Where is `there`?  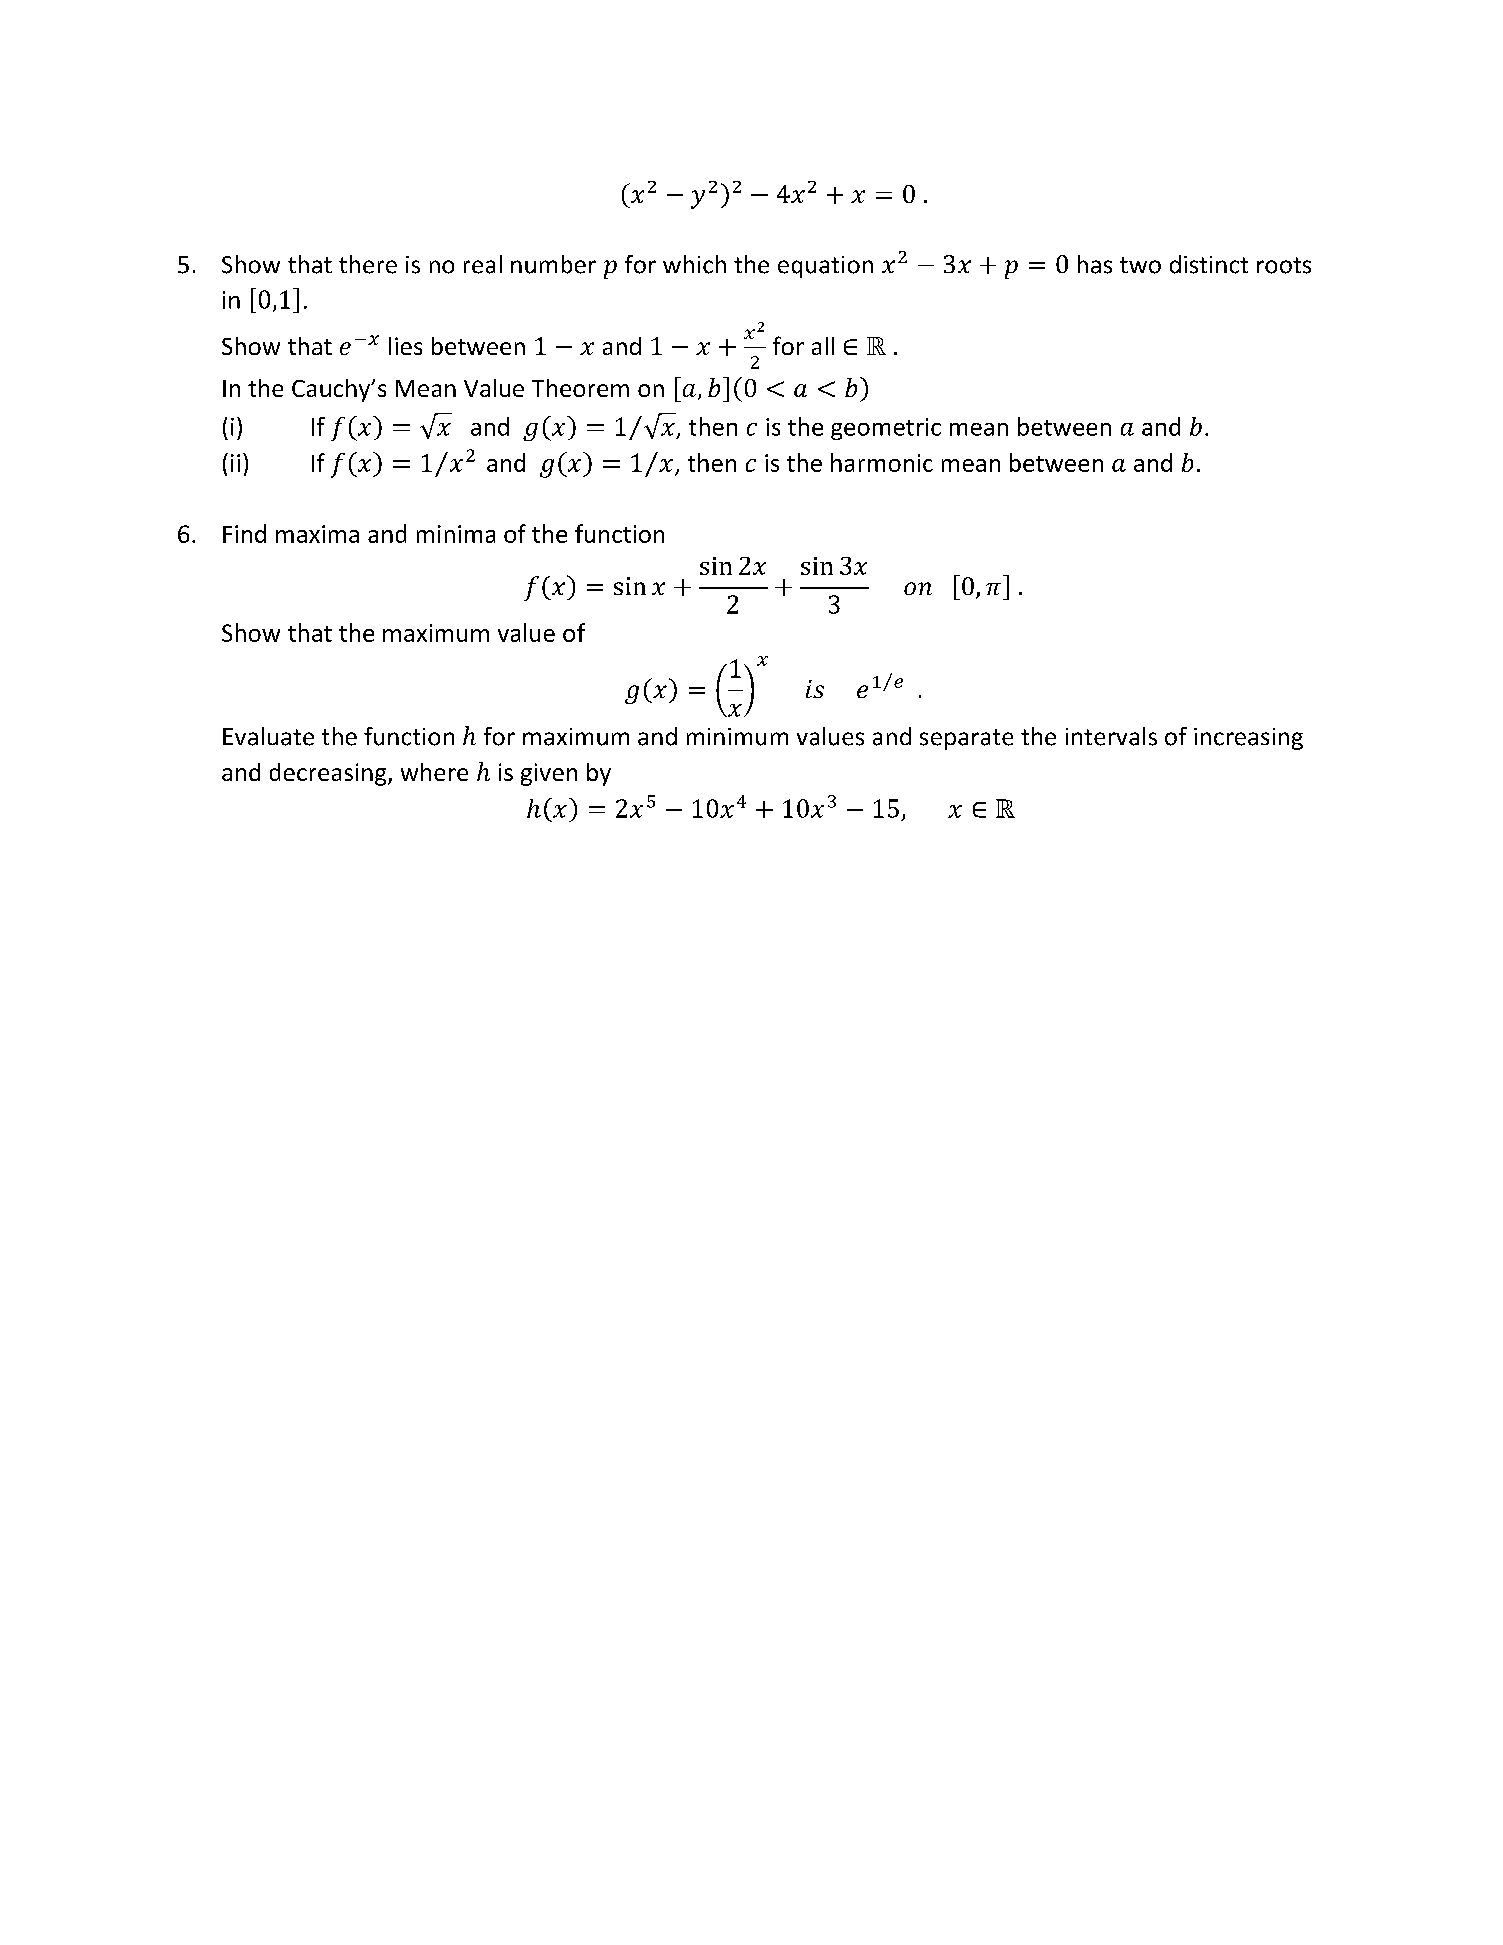 there is located at coordinates (368, 264).
